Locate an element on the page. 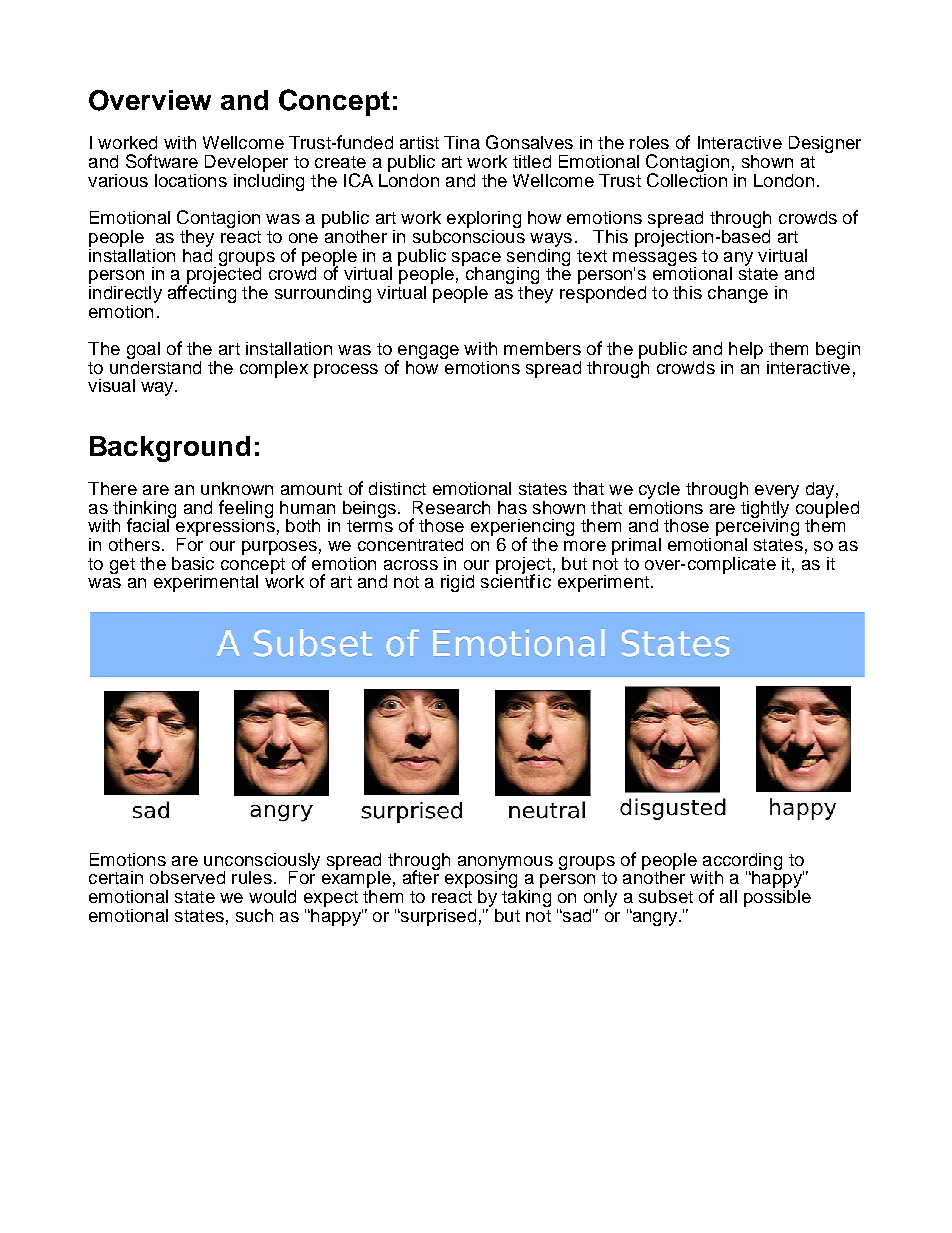 This document has width=952, height=1233. exposing is located at coordinates (482, 880).
